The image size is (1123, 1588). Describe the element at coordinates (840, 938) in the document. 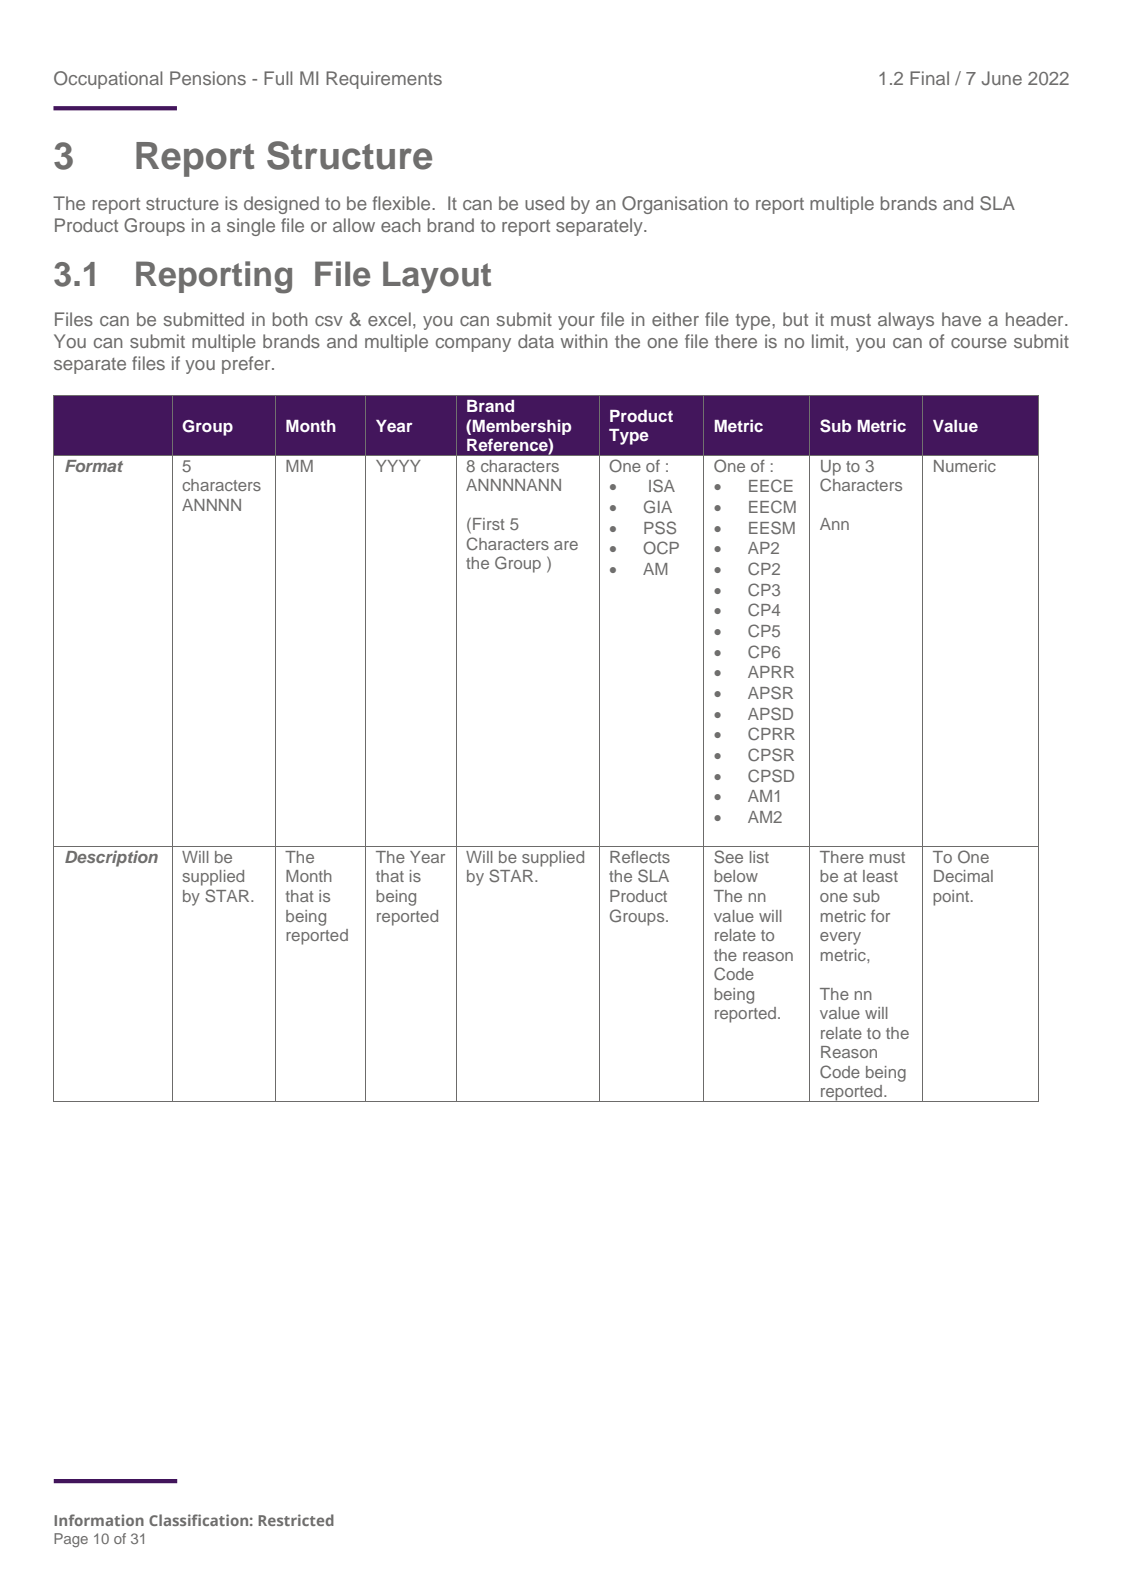

I see `every` at that location.
